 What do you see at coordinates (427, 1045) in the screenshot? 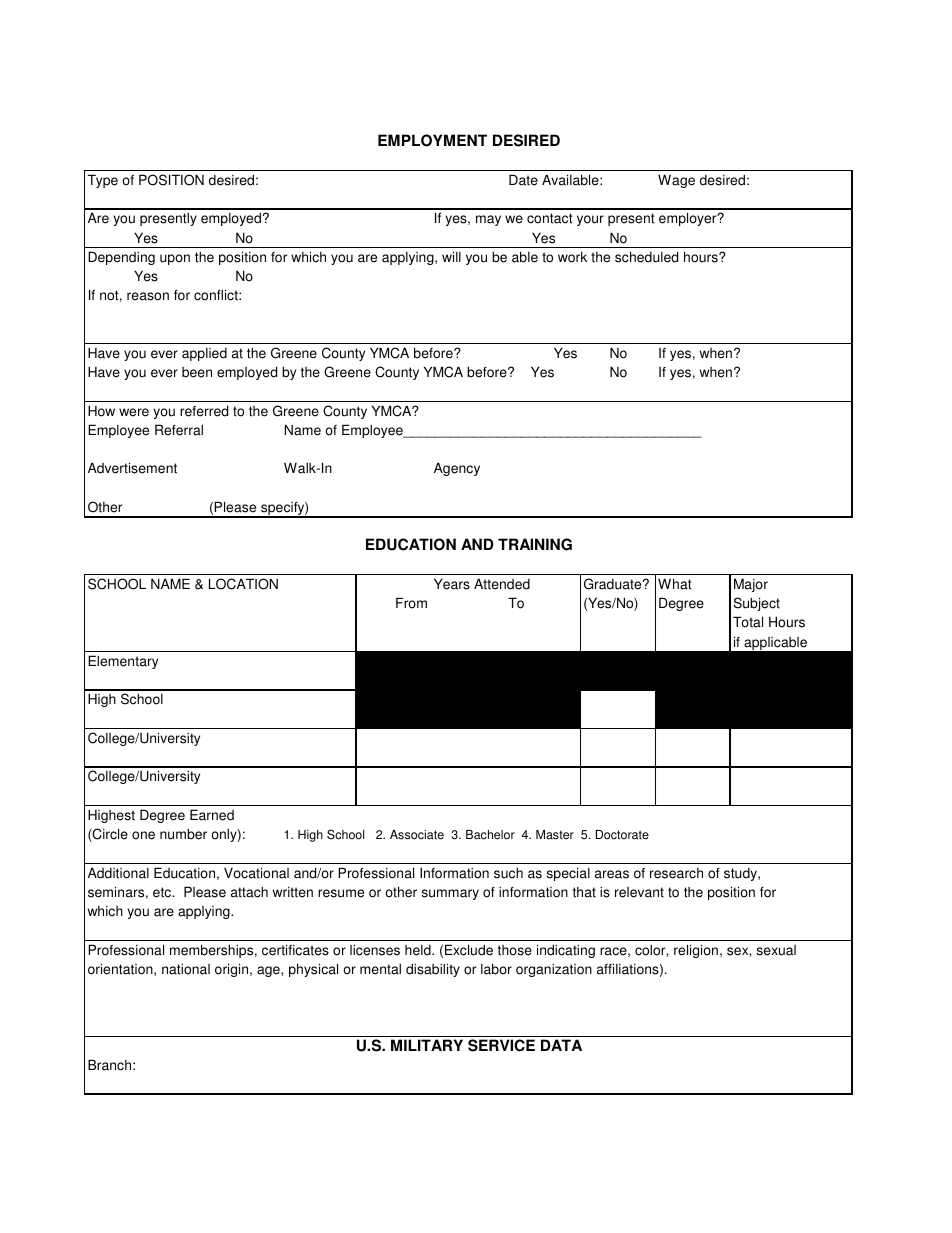
I see `MILITARY` at bounding box center [427, 1045].
